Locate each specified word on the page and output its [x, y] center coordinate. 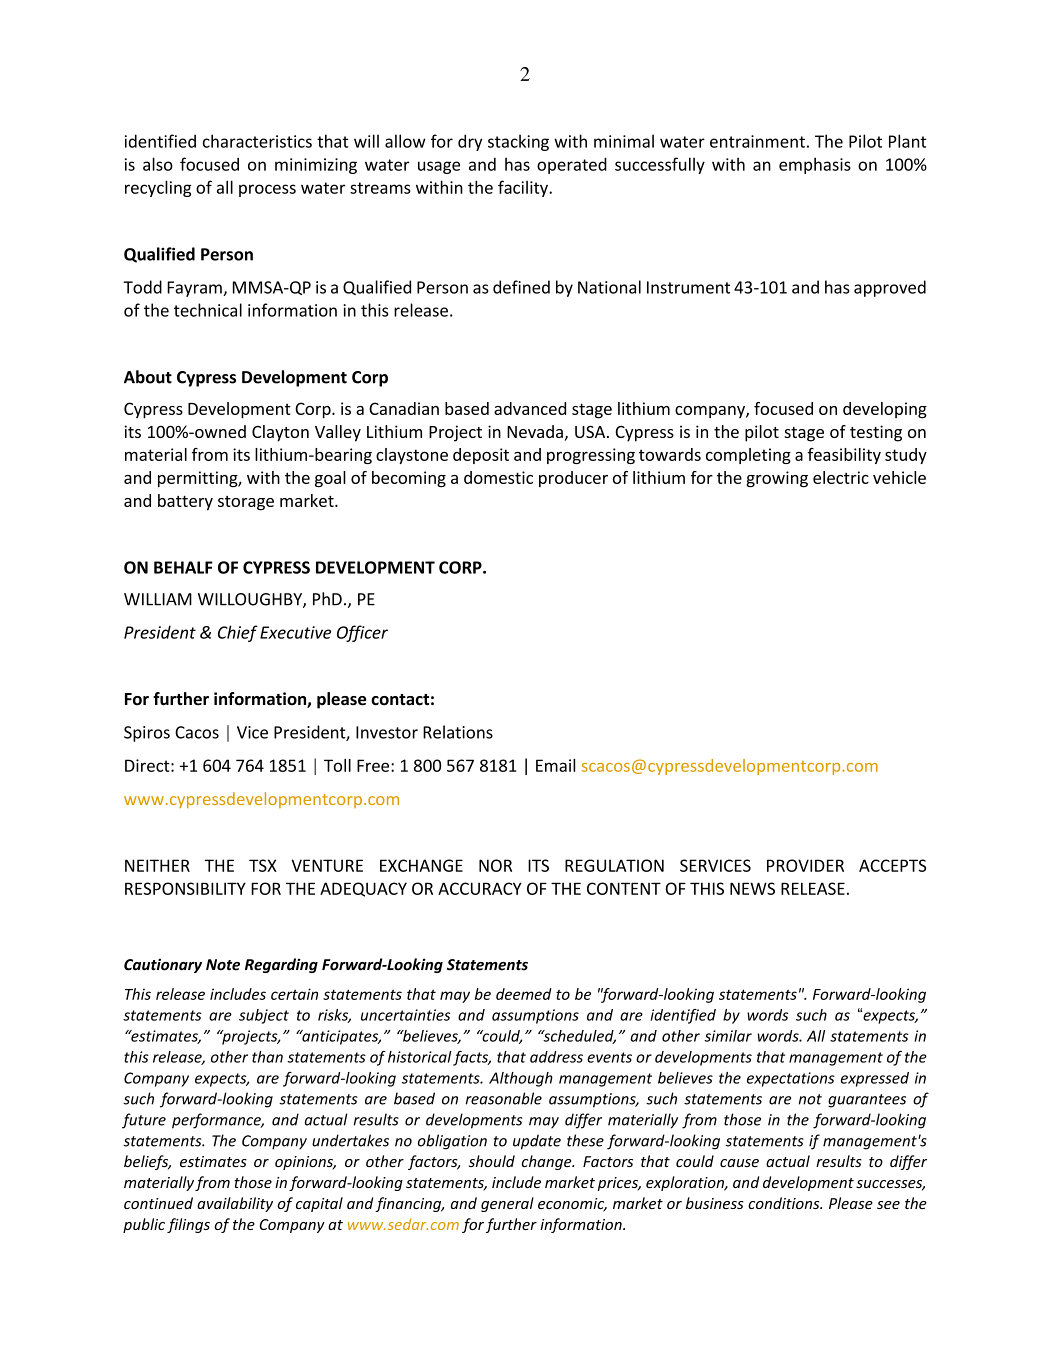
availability [235, 1204]
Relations [458, 732]
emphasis [815, 165]
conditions [785, 1203]
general [507, 1204]
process [267, 190]
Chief [238, 633]
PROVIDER [805, 865]
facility [524, 188]
